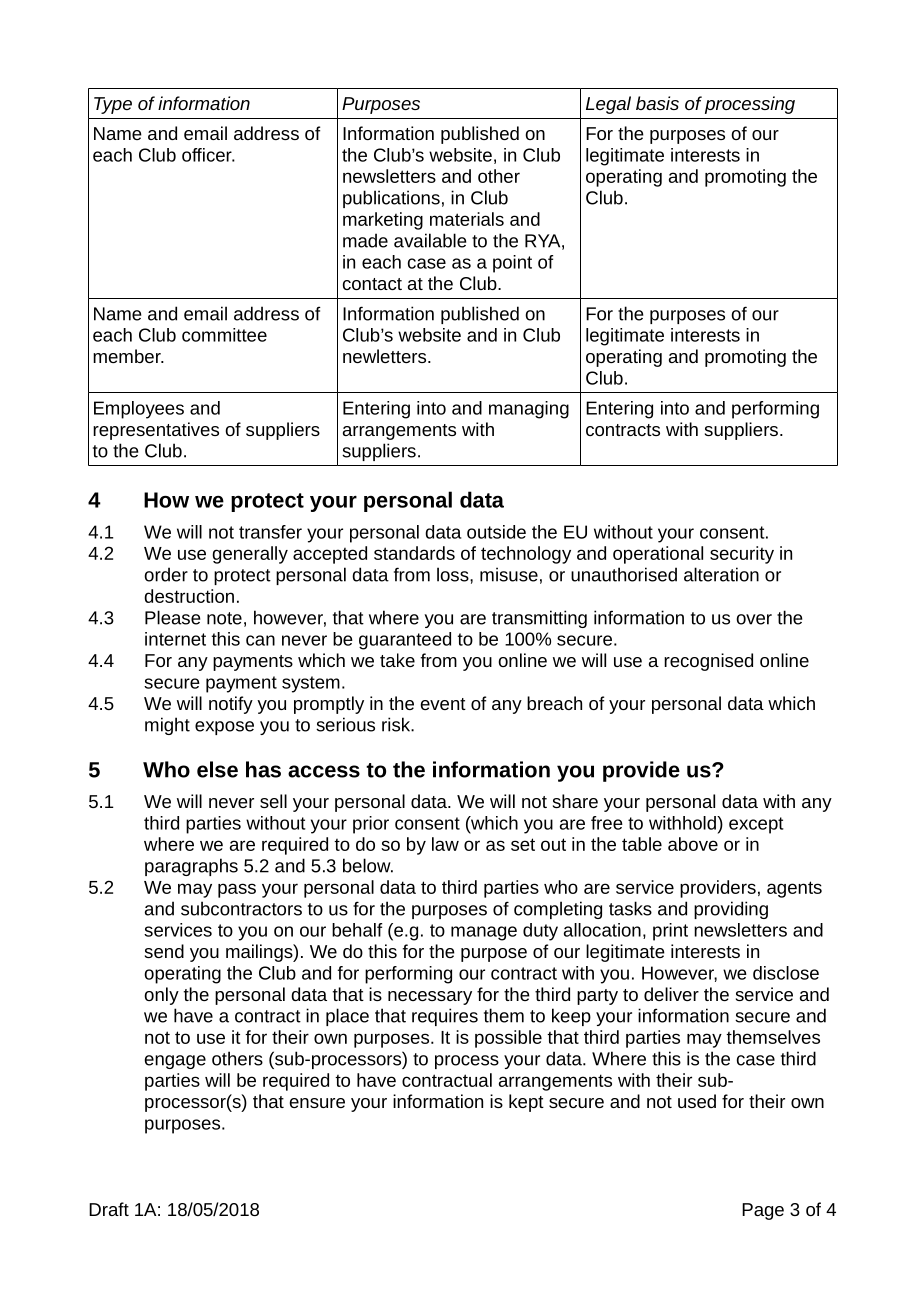 This image has width=924, height=1308. Describe the element at coordinates (526, 1103) in the image. I see `kept` at that location.
